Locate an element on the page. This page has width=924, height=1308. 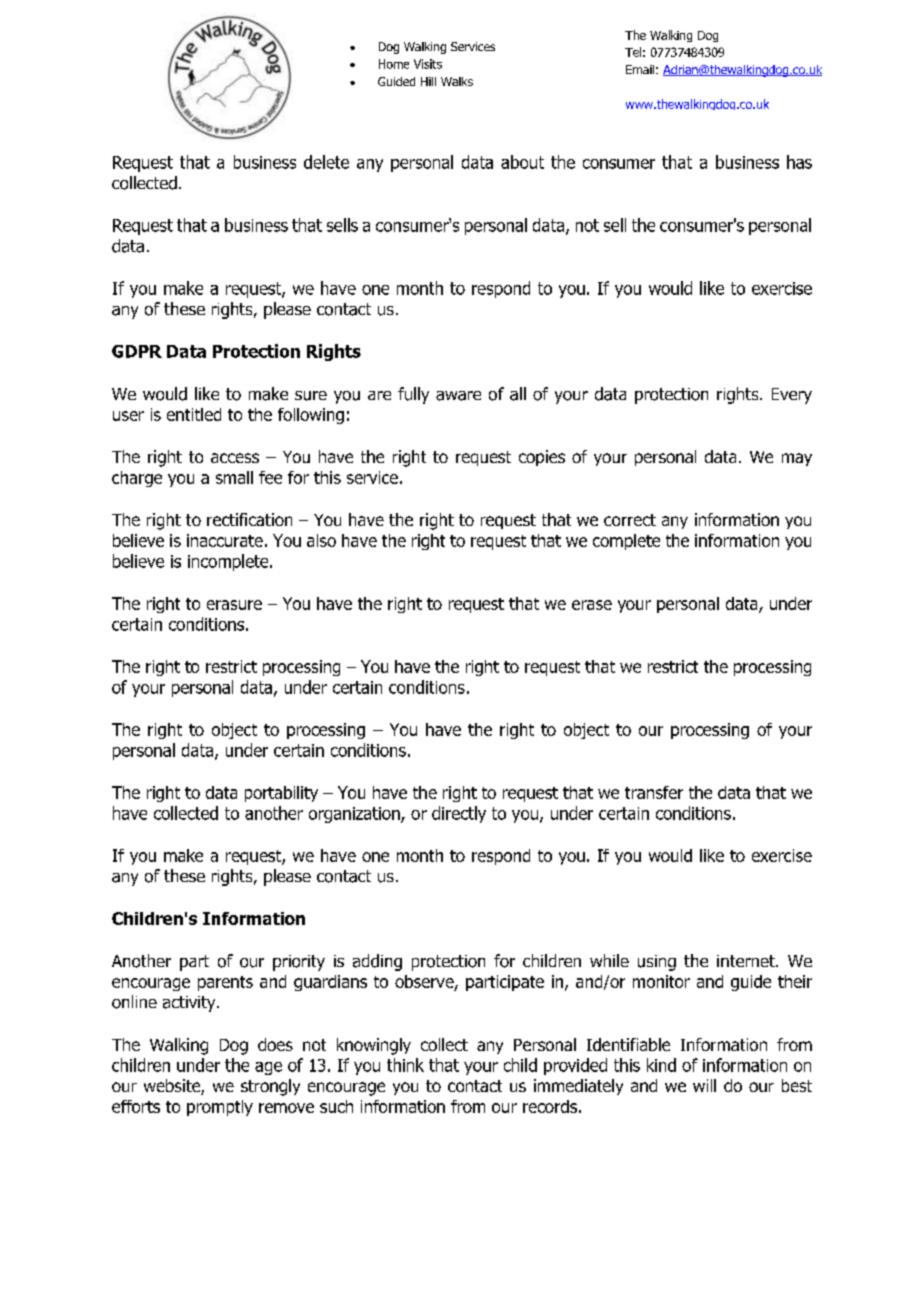
think is located at coordinates (405, 1065).
